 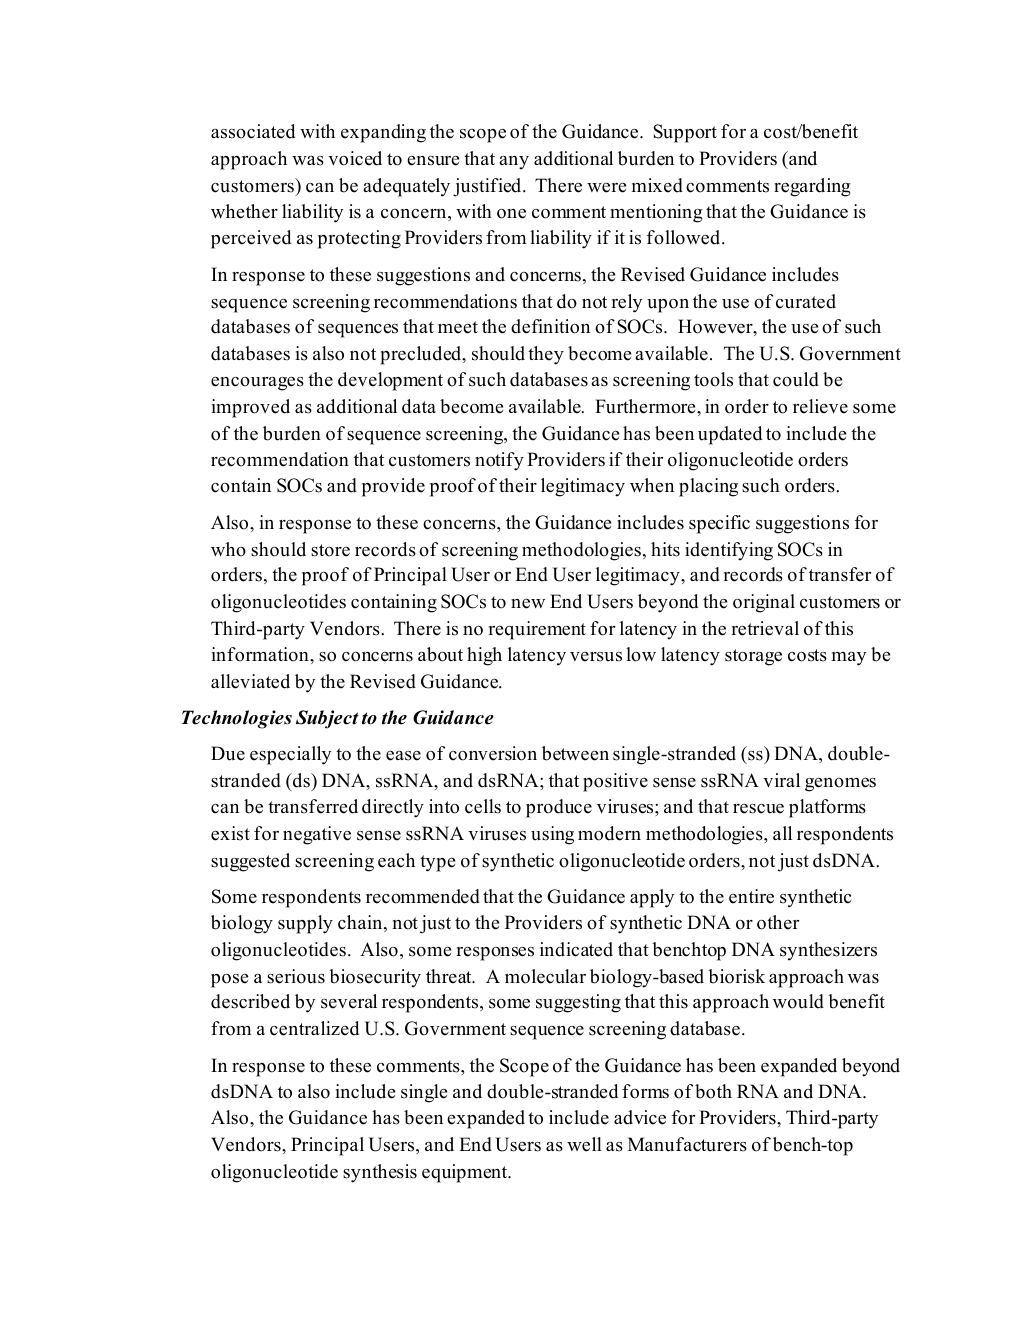 I want to click on regarding, so click(x=812, y=187).
